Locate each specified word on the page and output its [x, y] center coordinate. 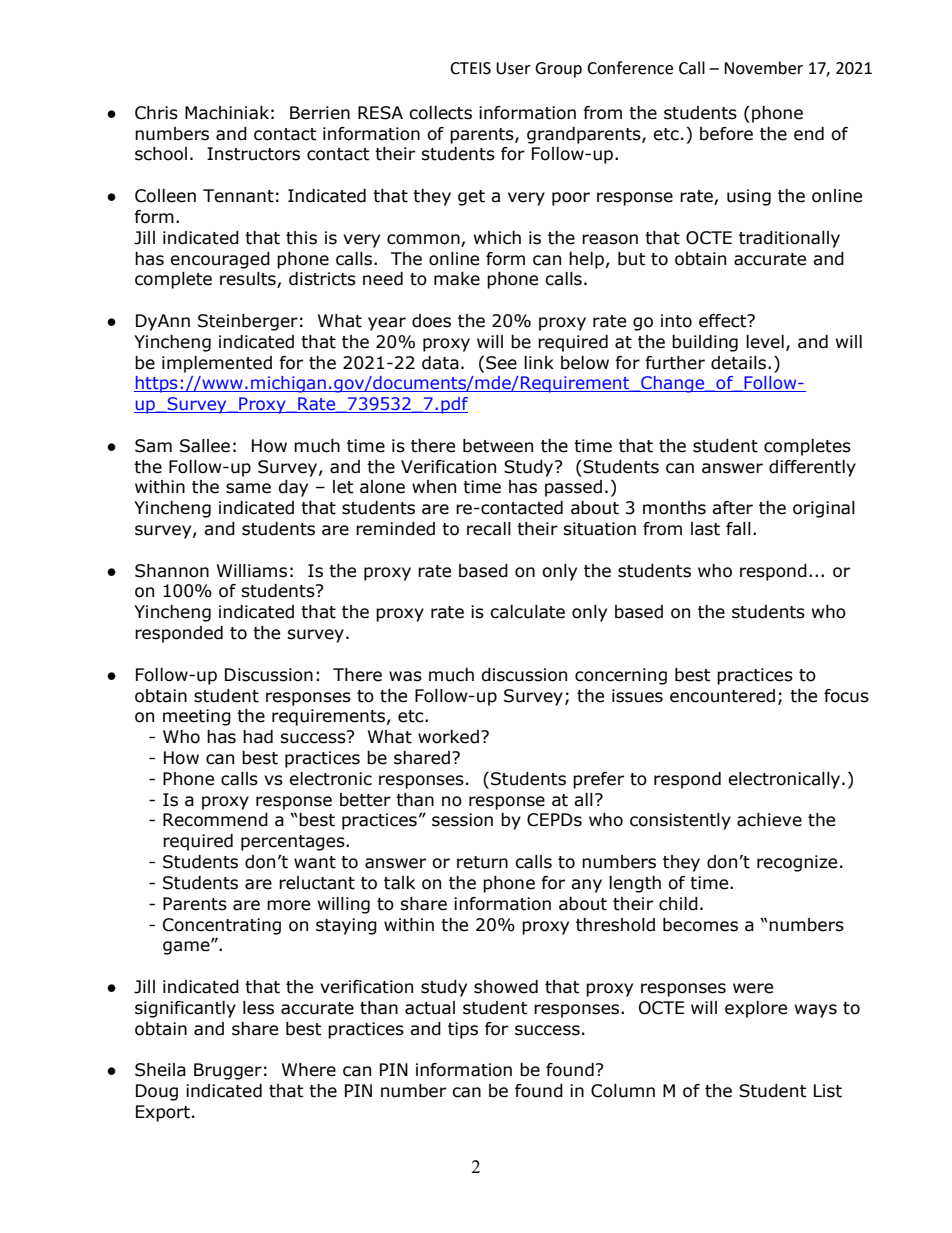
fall [738, 529]
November [763, 68]
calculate [527, 612]
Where [309, 1070]
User [513, 68]
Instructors [253, 154]
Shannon [172, 571]
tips [463, 1030]
